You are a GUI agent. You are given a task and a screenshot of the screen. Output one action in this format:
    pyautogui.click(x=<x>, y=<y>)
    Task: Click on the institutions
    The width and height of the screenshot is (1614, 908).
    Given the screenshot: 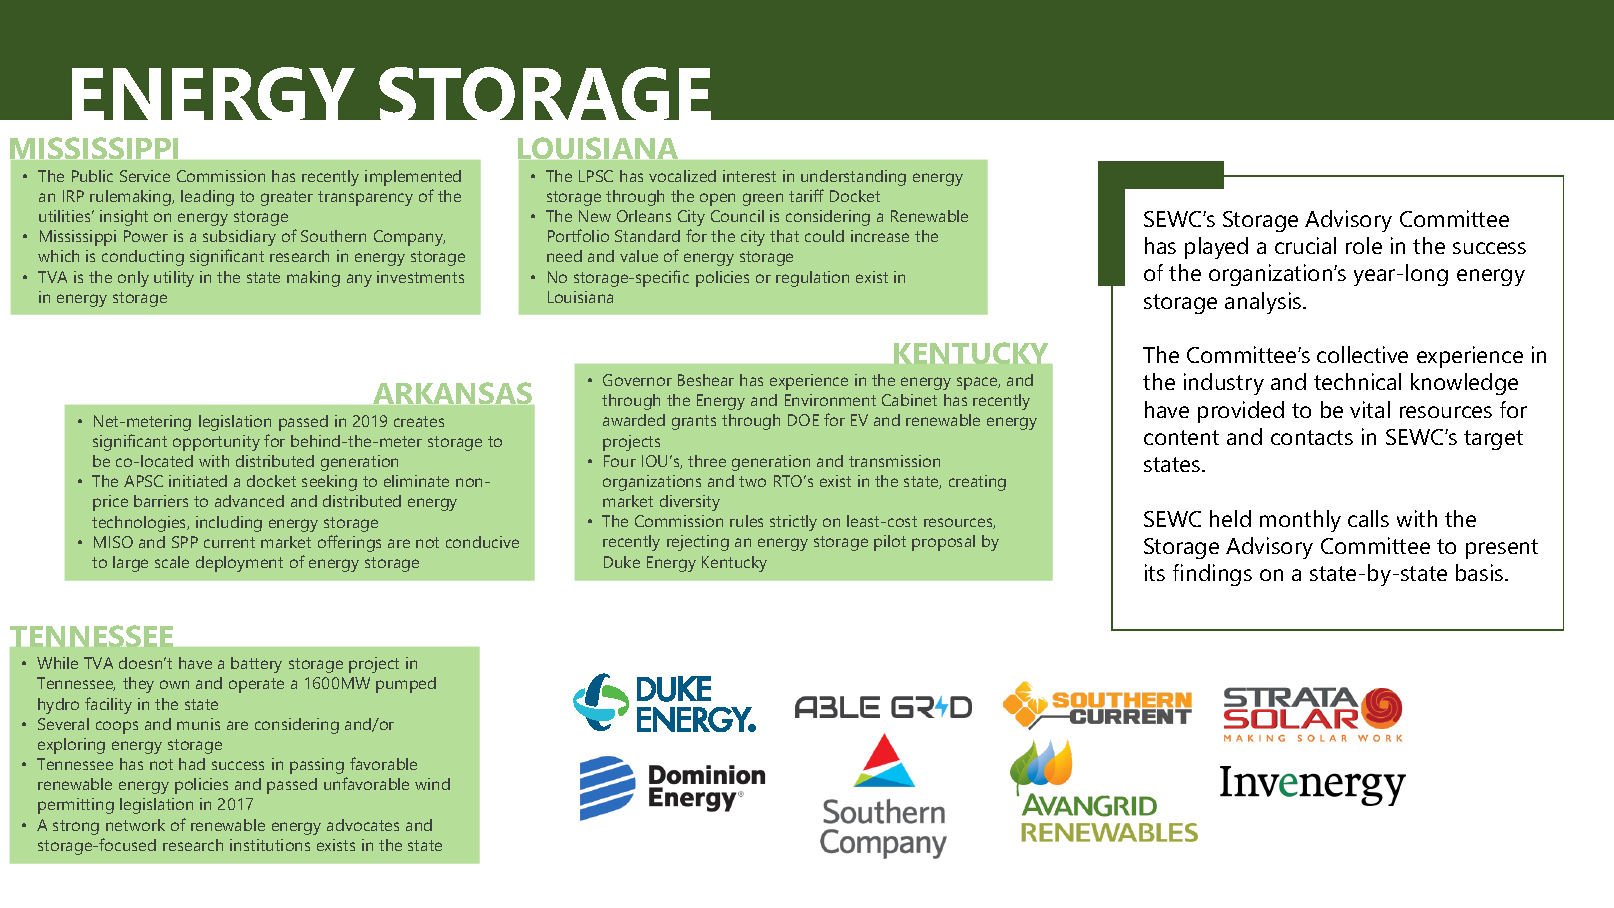 What is the action you would take?
    pyautogui.click(x=270, y=845)
